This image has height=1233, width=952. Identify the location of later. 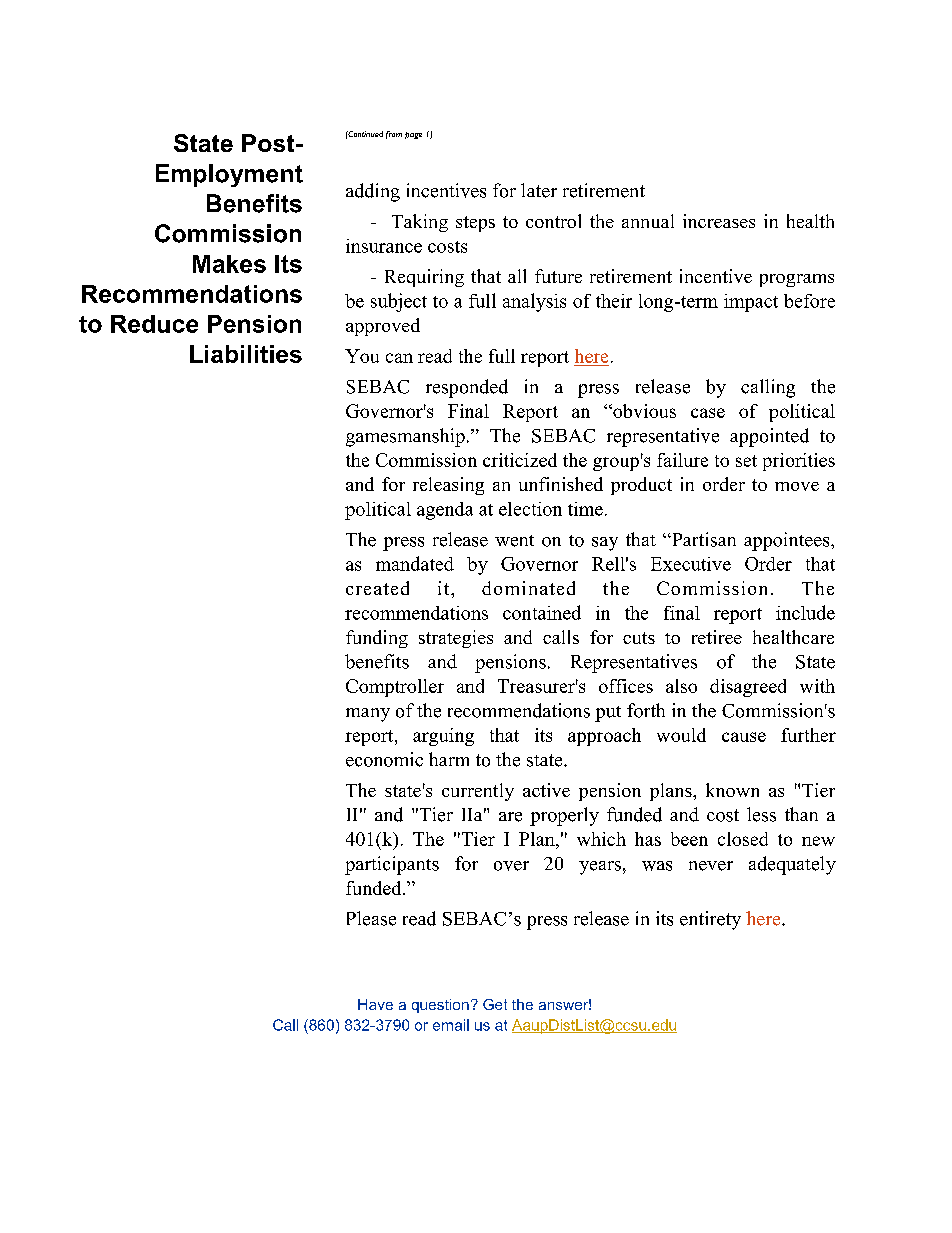
(539, 190).
